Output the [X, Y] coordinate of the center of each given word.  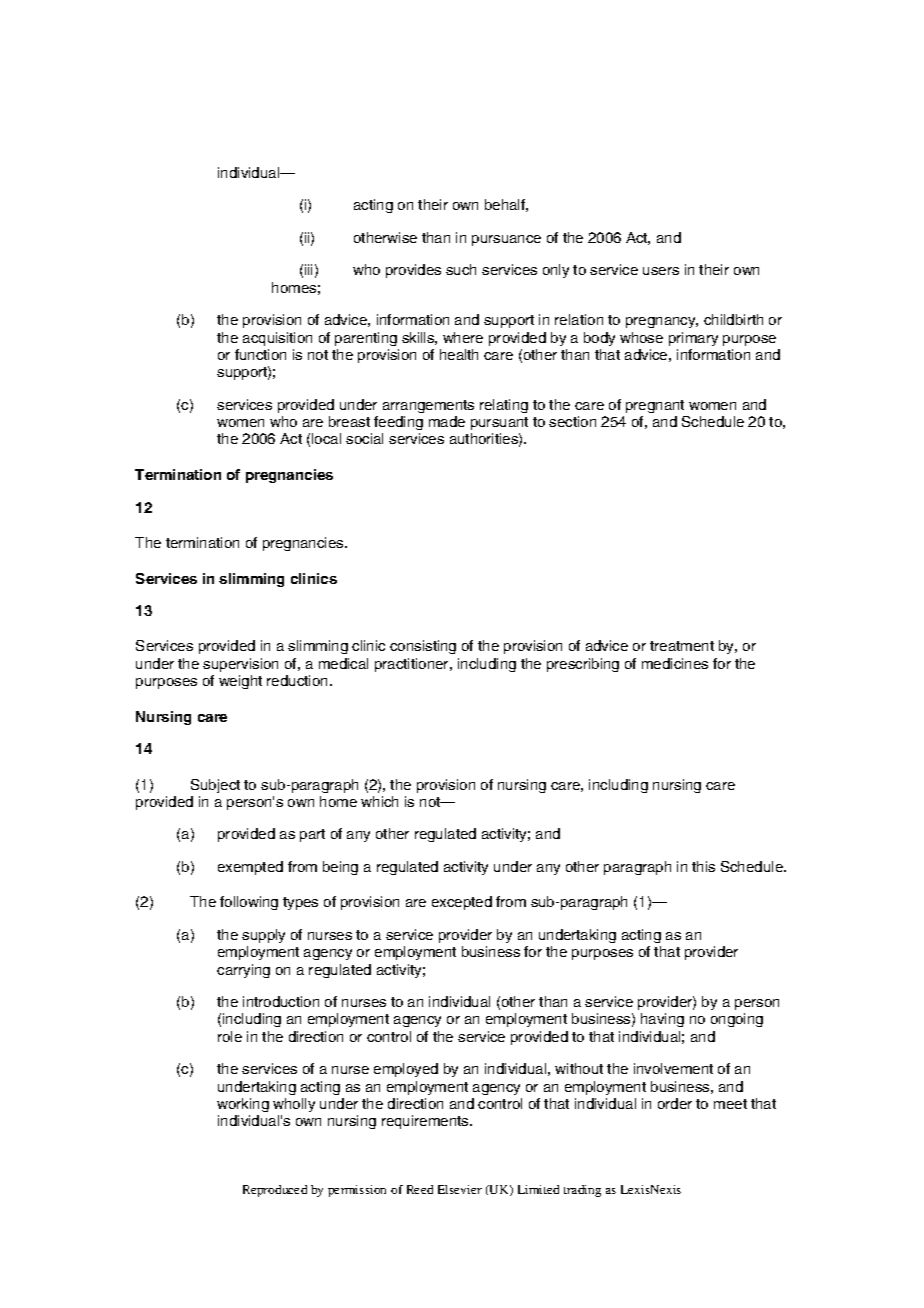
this [703, 866]
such [461, 269]
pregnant [655, 406]
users [661, 271]
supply [263, 936]
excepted [462, 903]
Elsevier [460, 1189]
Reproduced [275, 1191]
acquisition [277, 339]
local [326, 438]
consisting [423, 647]
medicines [675, 663]
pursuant [499, 423]
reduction [299, 680]
